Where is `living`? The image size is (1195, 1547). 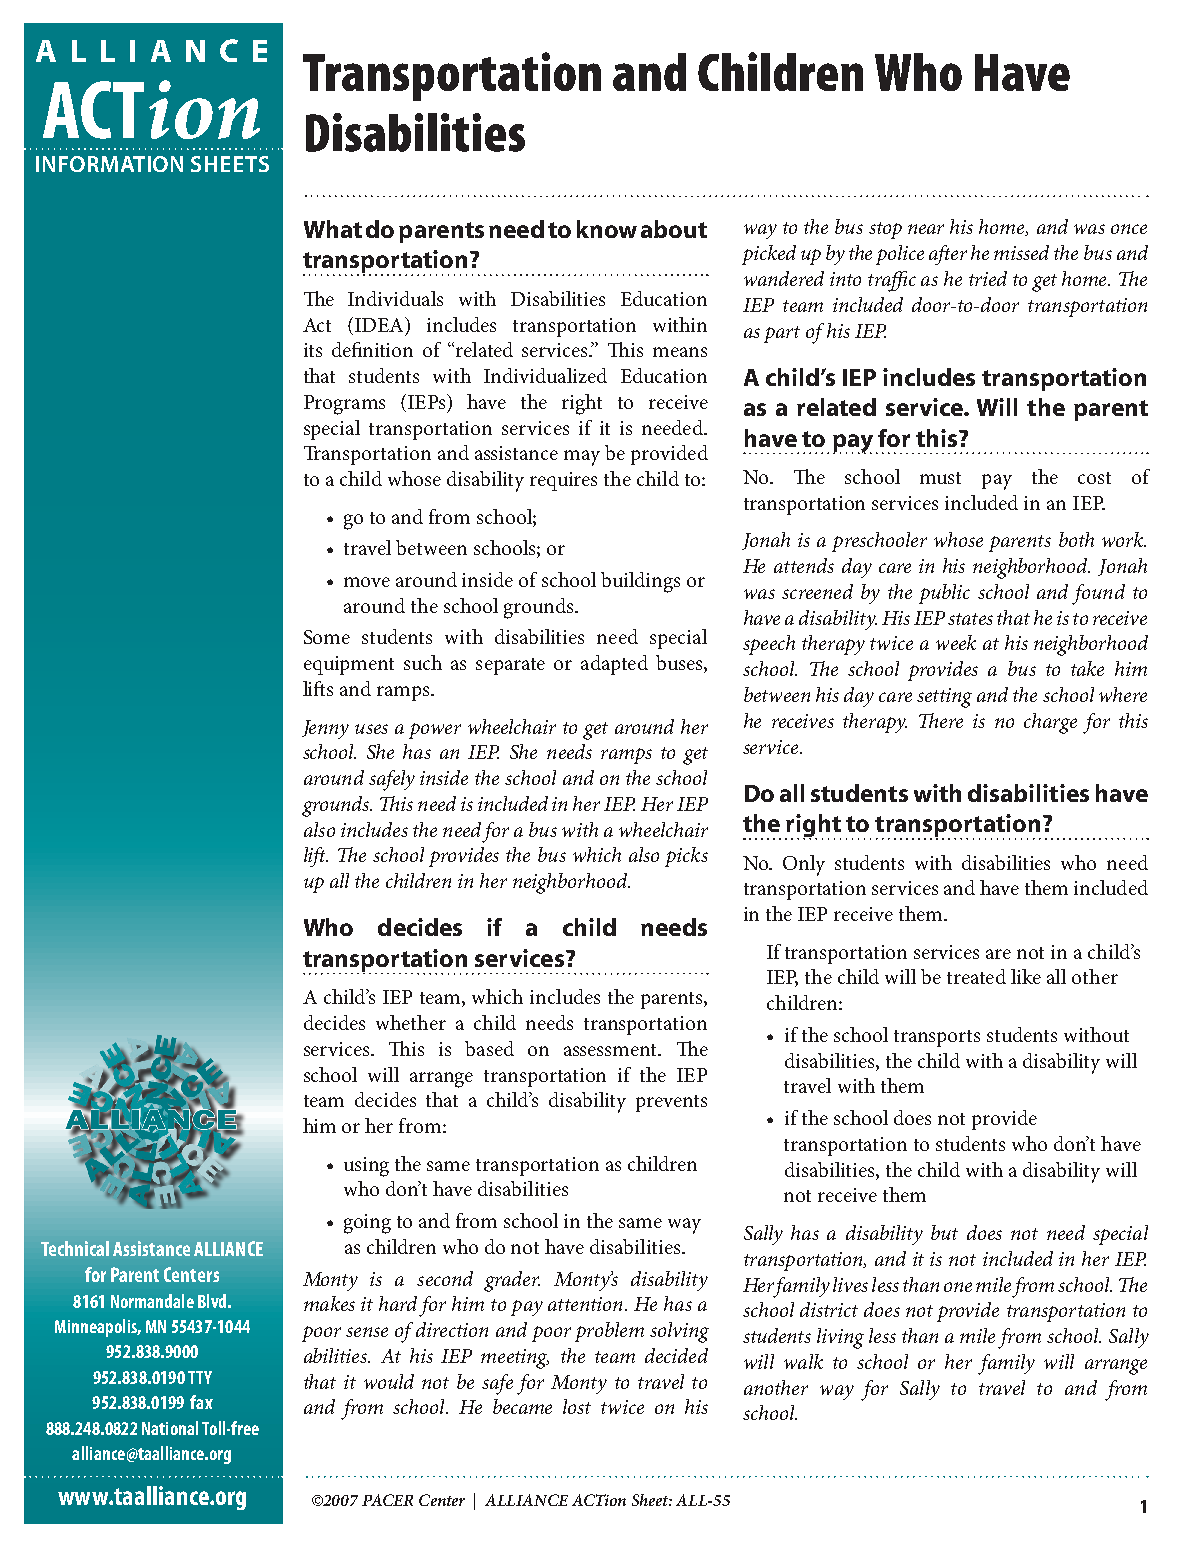 living is located at coordinates (840, 1338).
